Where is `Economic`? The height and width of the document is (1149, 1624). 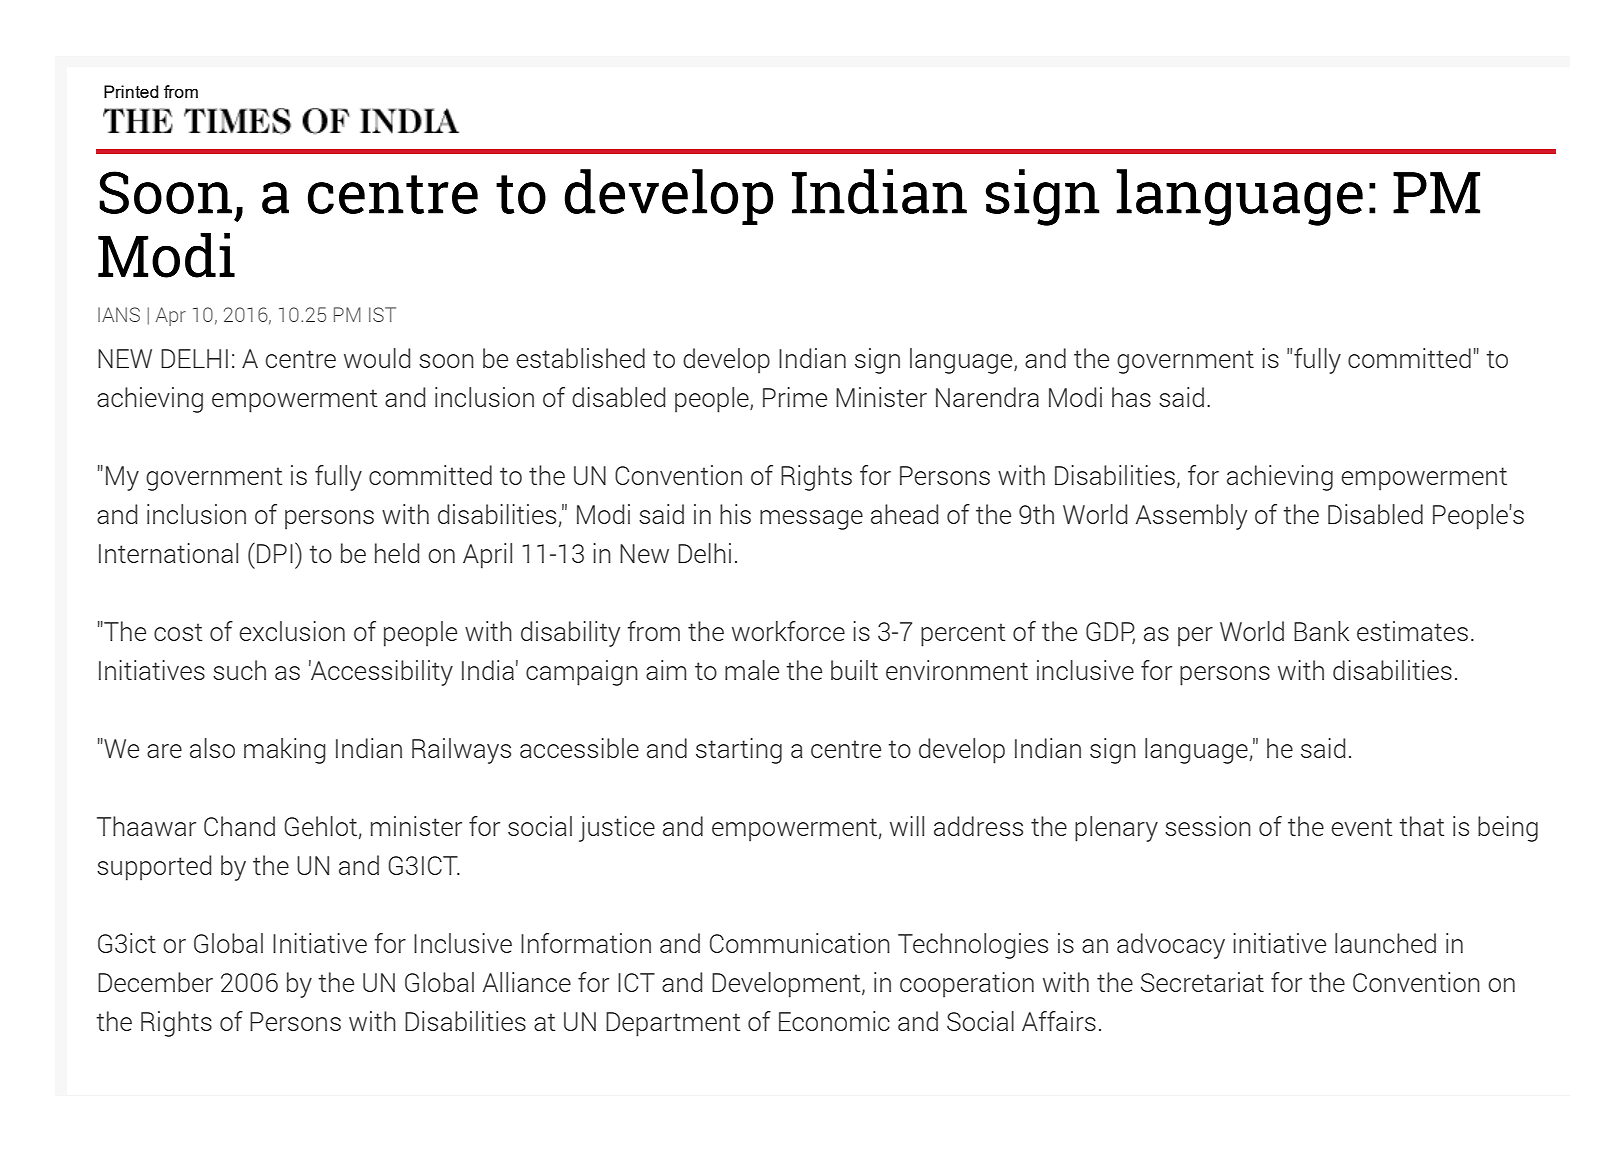 Economic is located at coordinates (834, 1021).
